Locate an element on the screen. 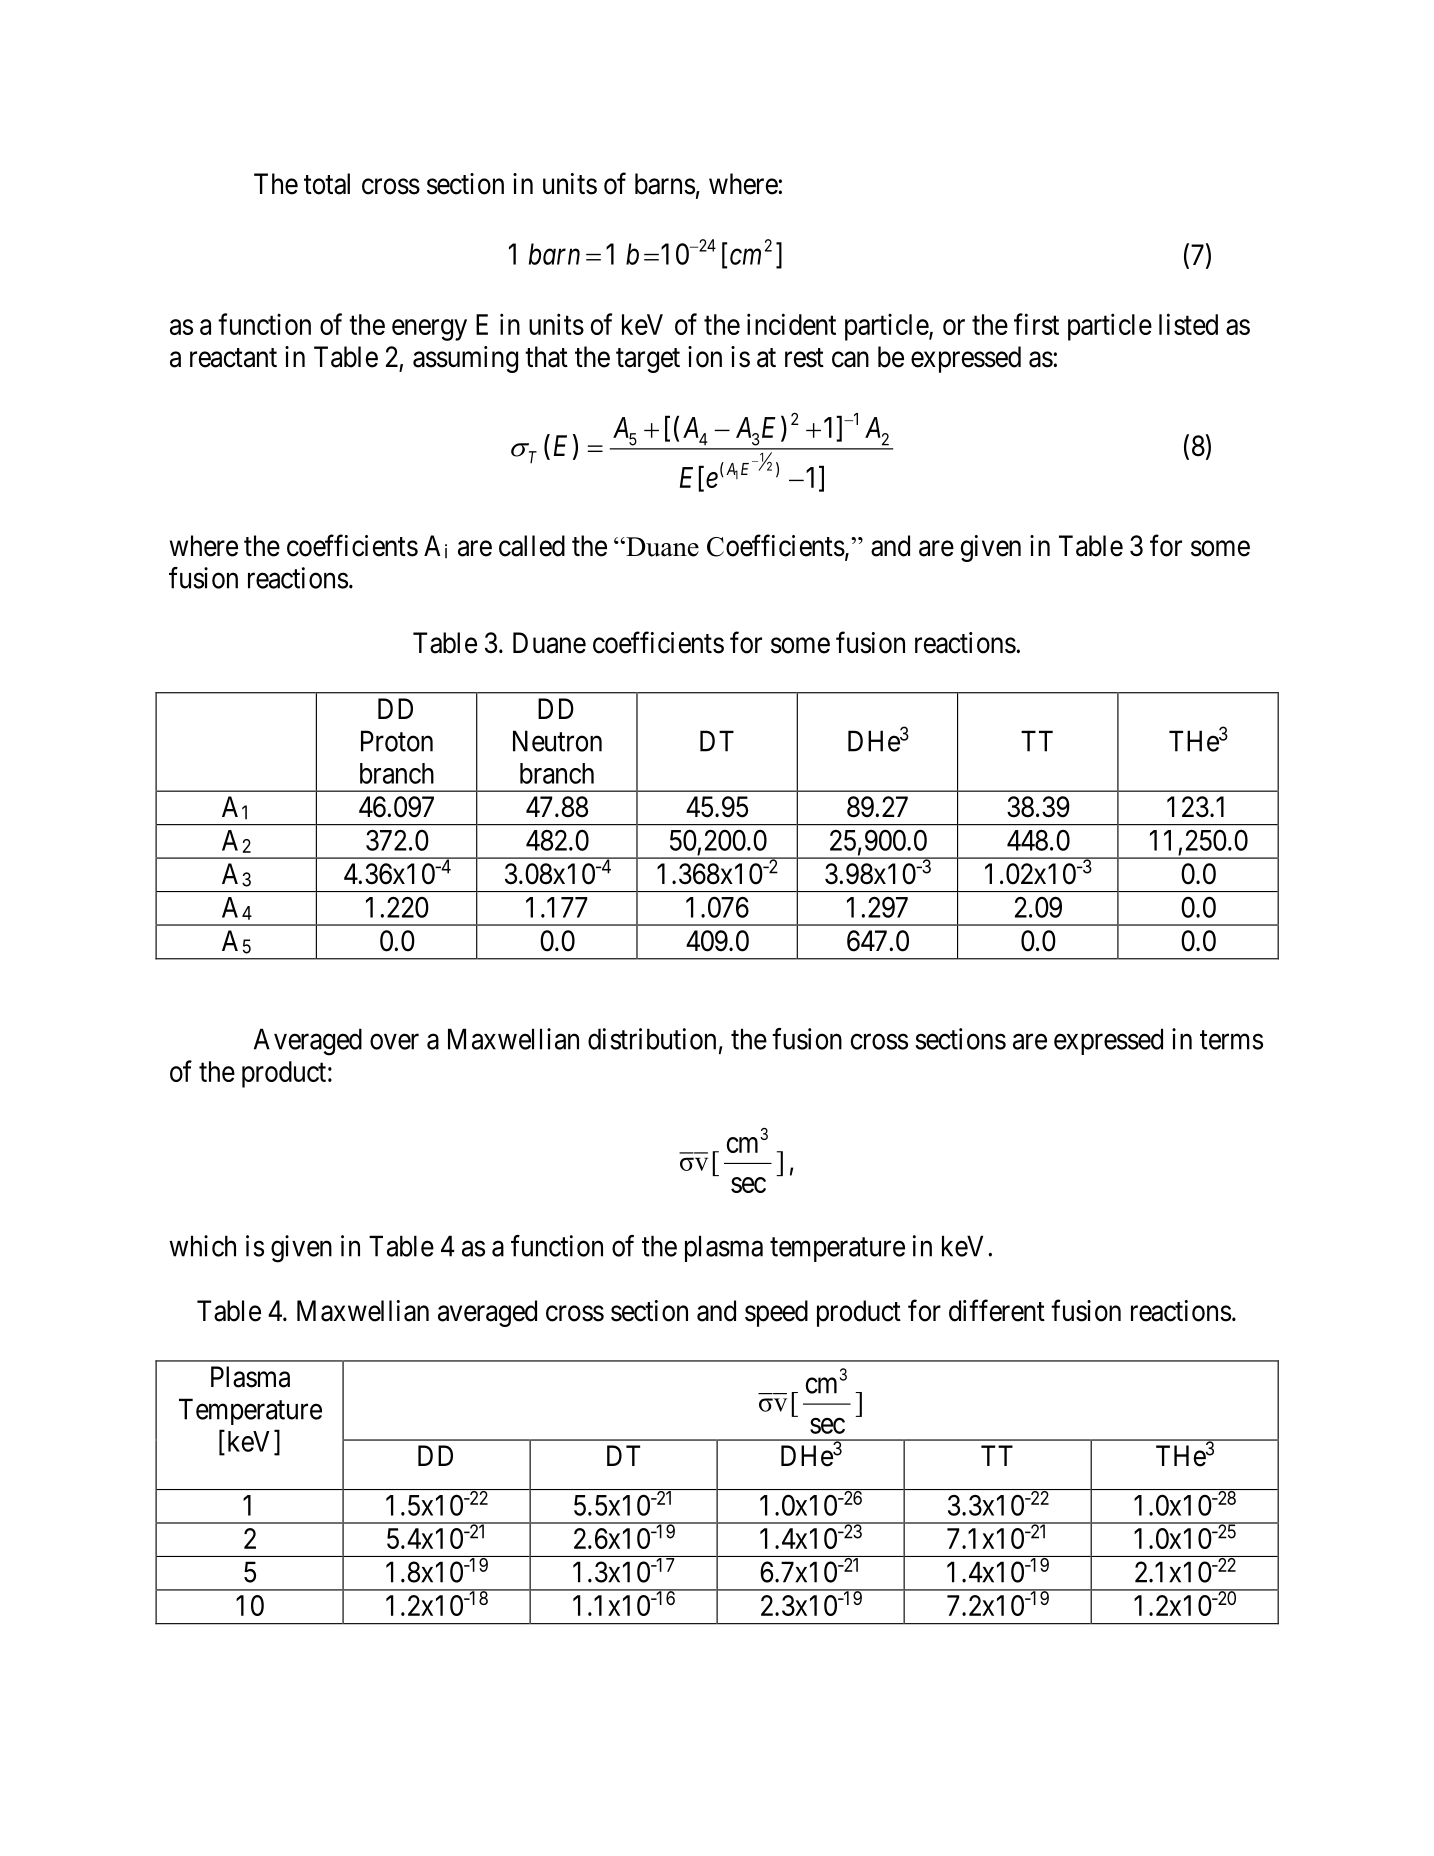 The image size is (1434, 1856). which is located at coordinates (202, 1246).
